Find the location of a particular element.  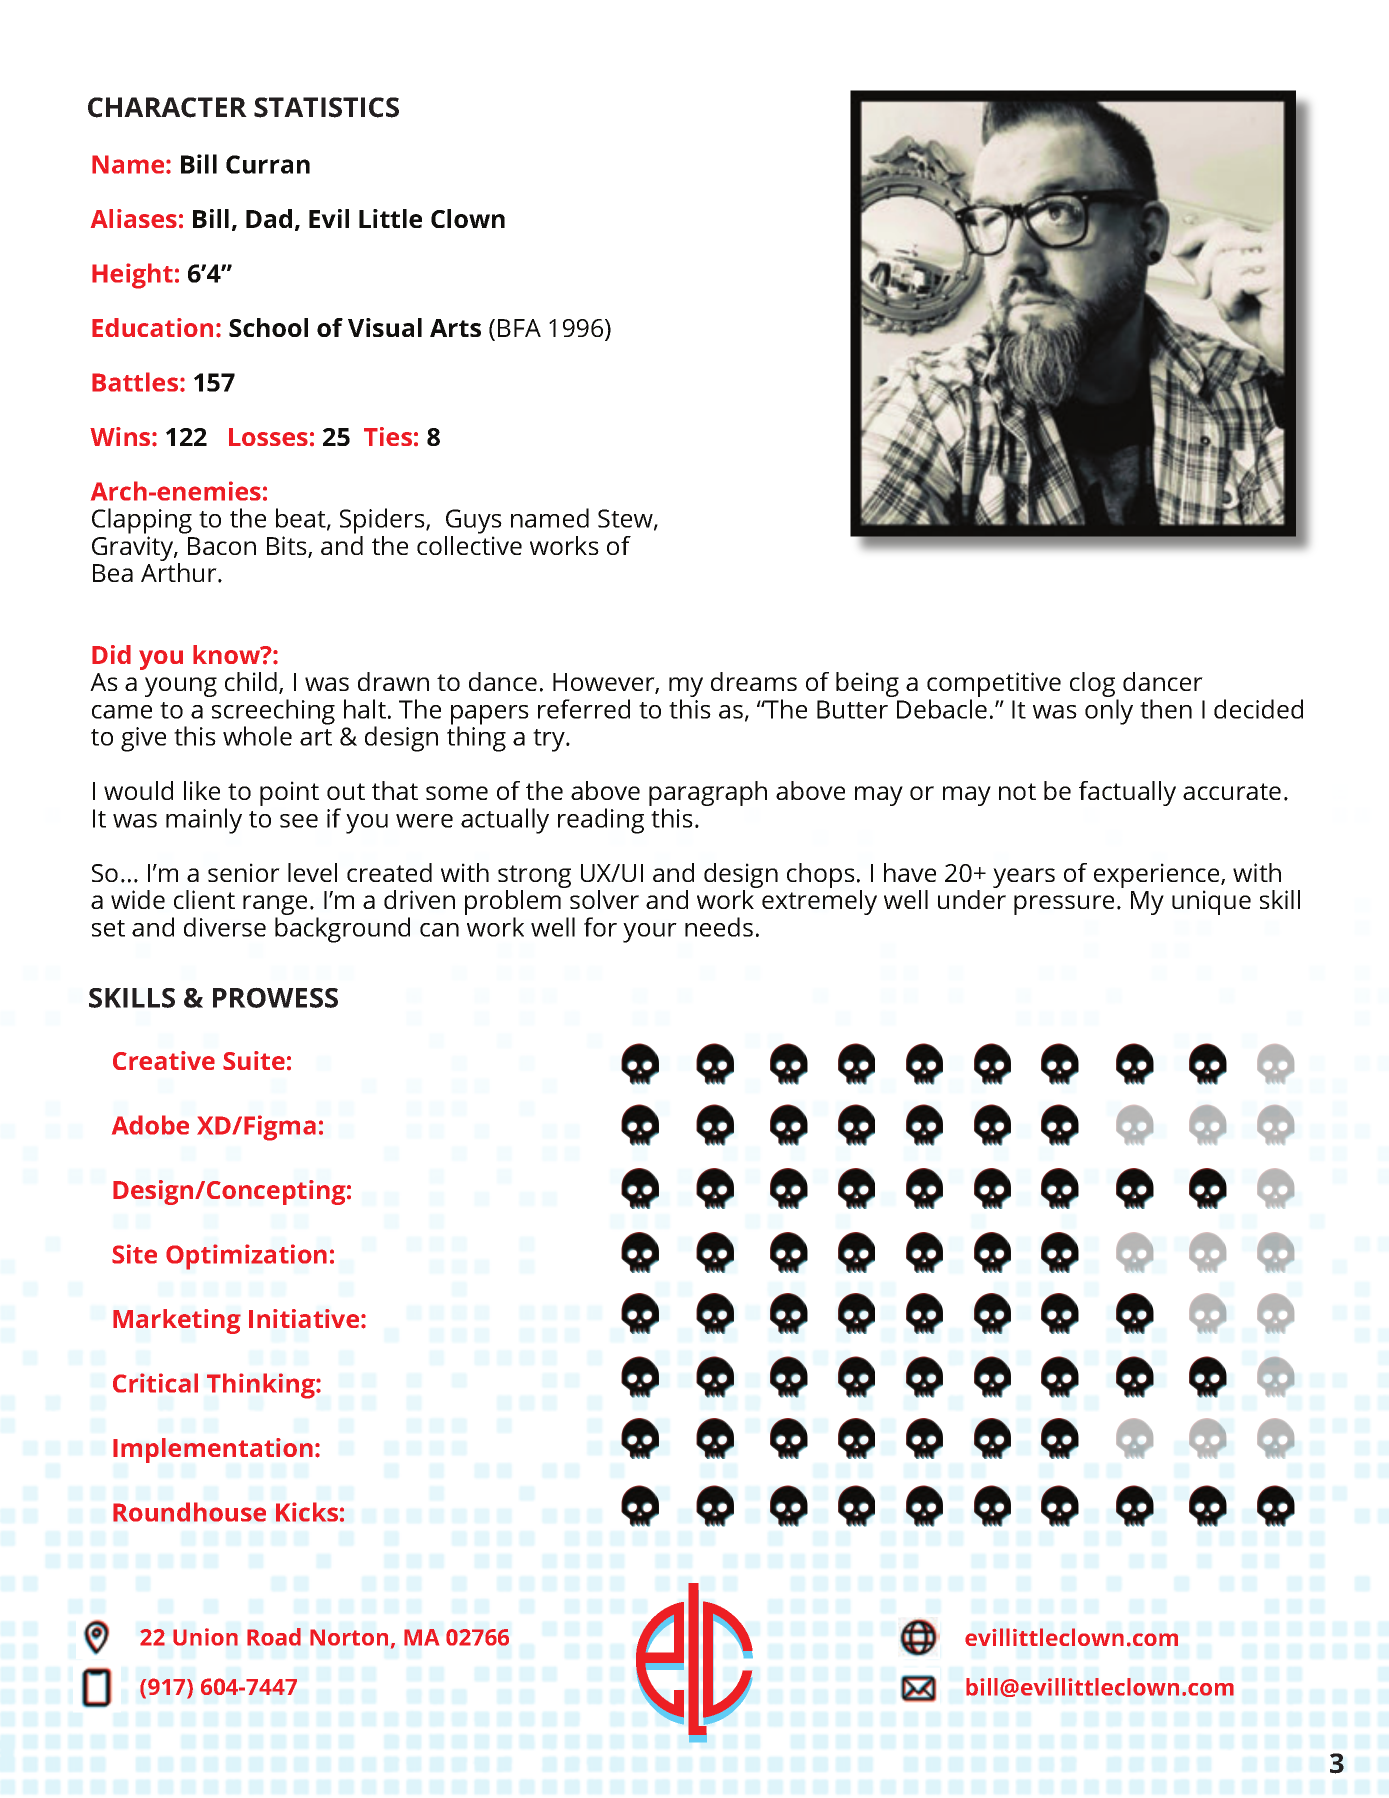

experience is located at coordinates (1158, 877).
